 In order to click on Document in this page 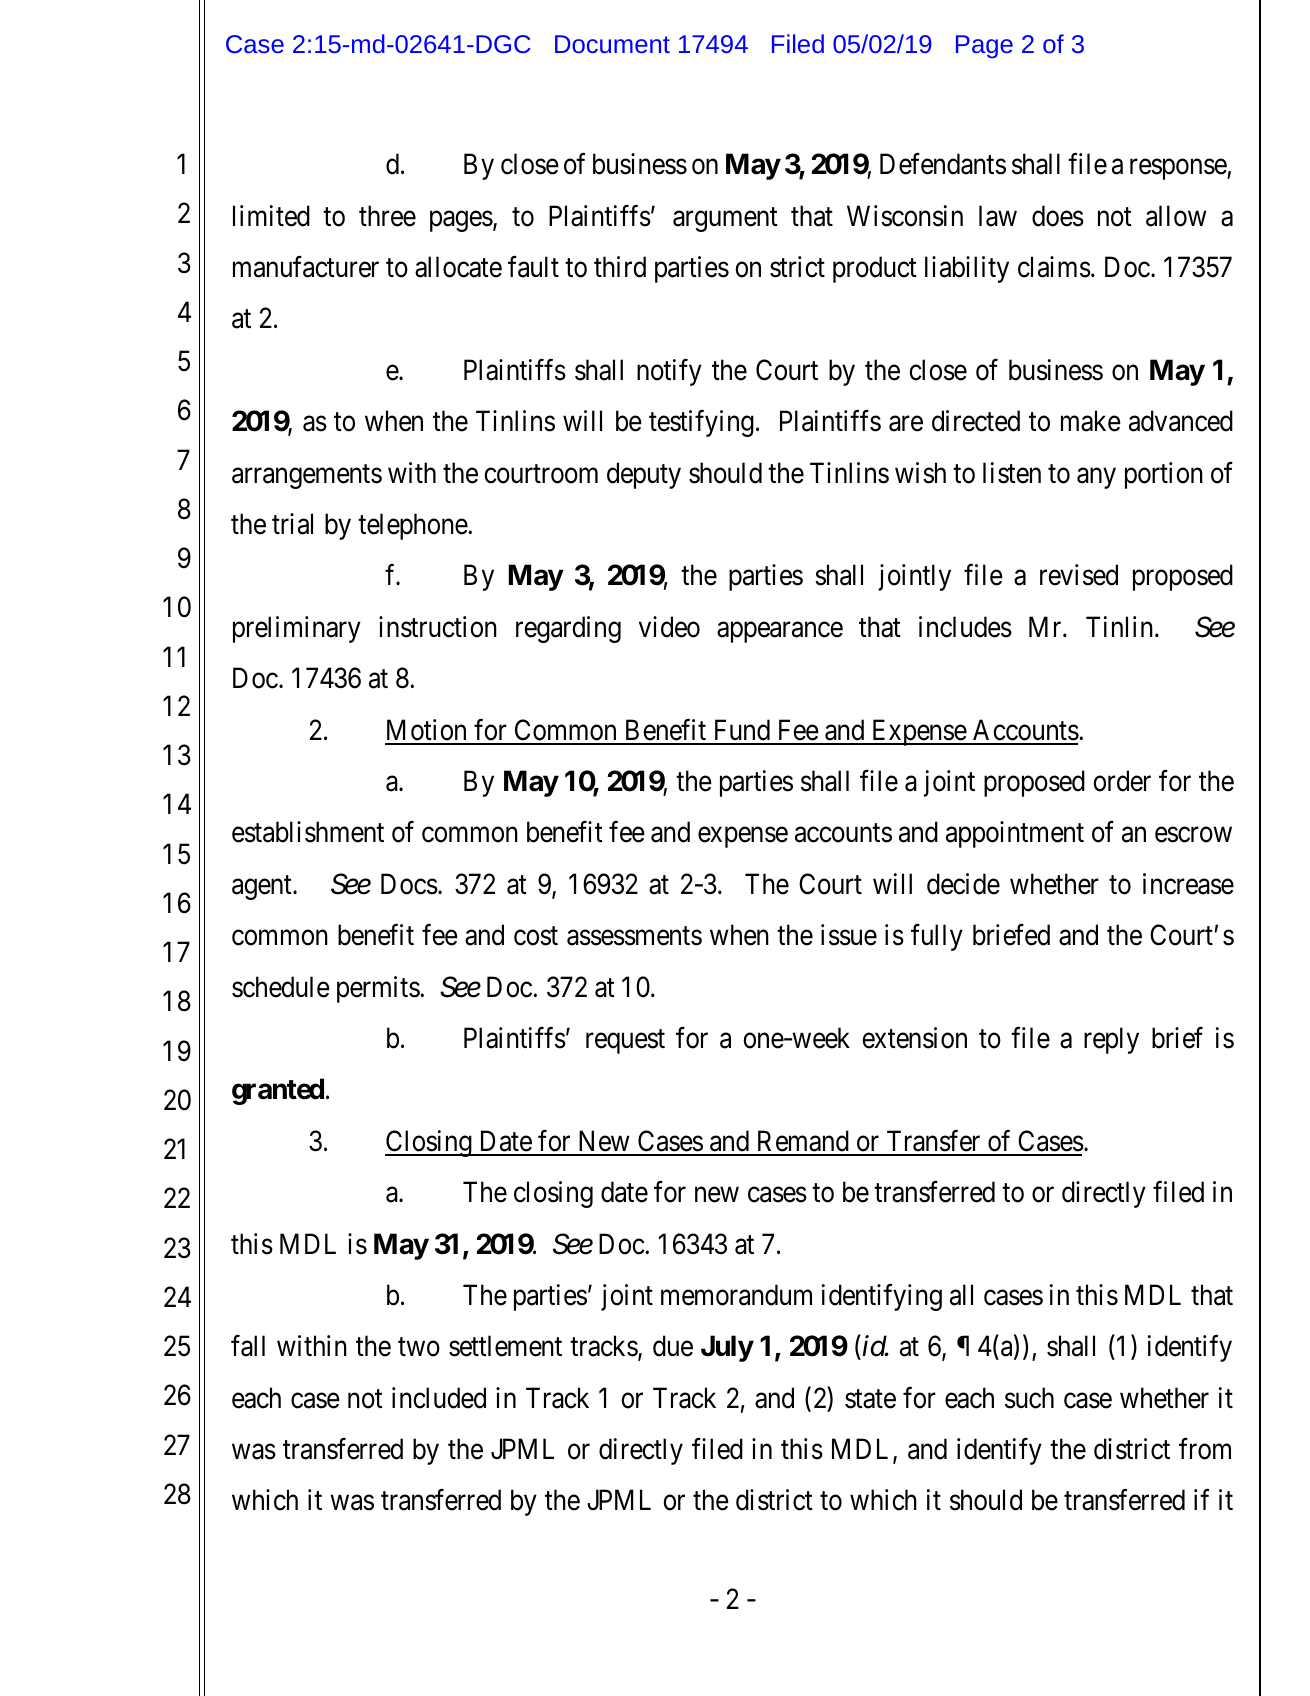, I will do `click(612, 44)`.
